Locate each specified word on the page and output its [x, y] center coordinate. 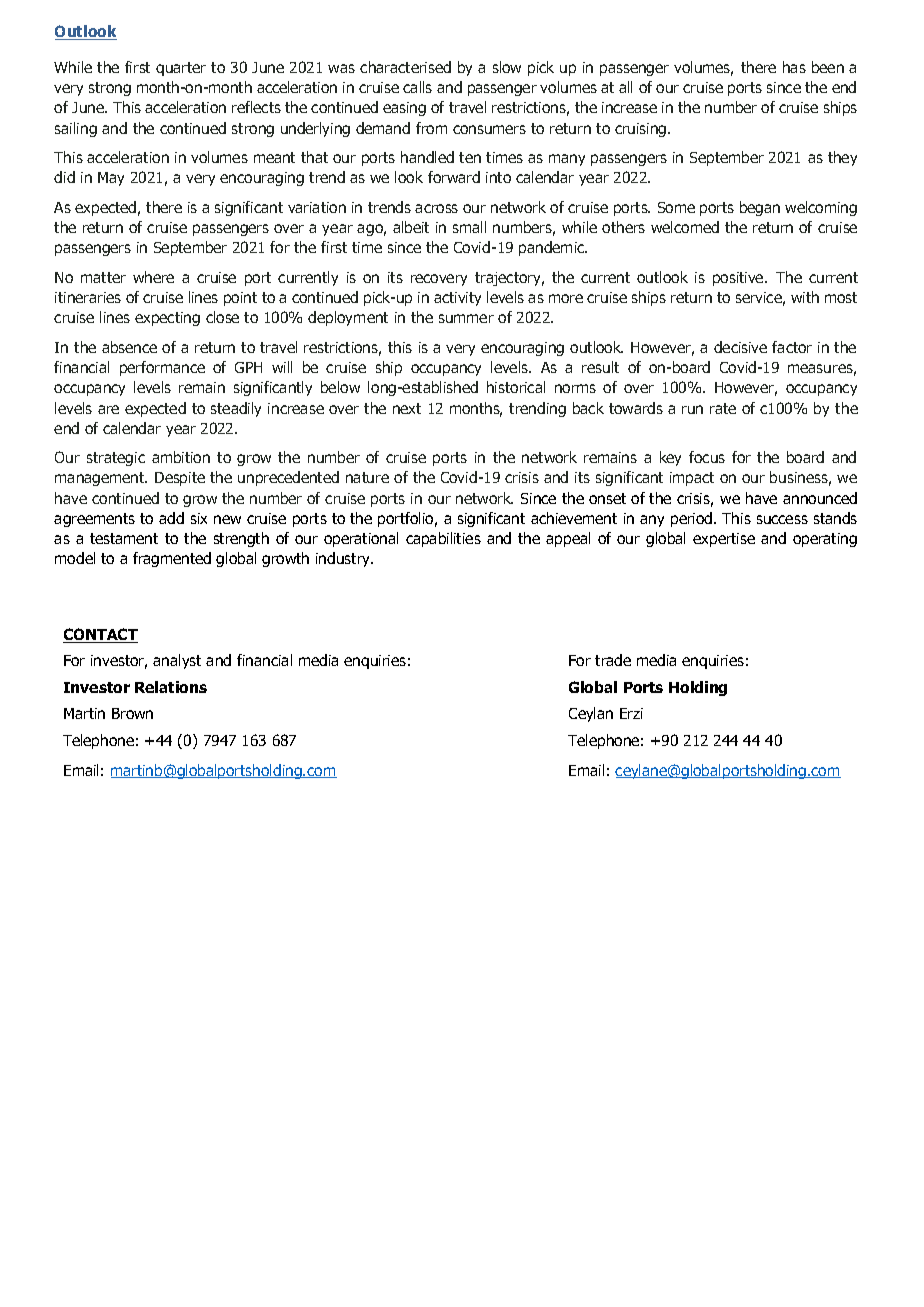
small [469, 227]
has [794, 67]
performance [162, 368]
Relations [171, 687]
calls [417, 87]
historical [516, 387]
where [153, 277]
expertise [724, 540]
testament [124, 538]
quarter [181, 69]
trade [613, 660]
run [692, 409]
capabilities [443, 539]
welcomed [685, 227]
